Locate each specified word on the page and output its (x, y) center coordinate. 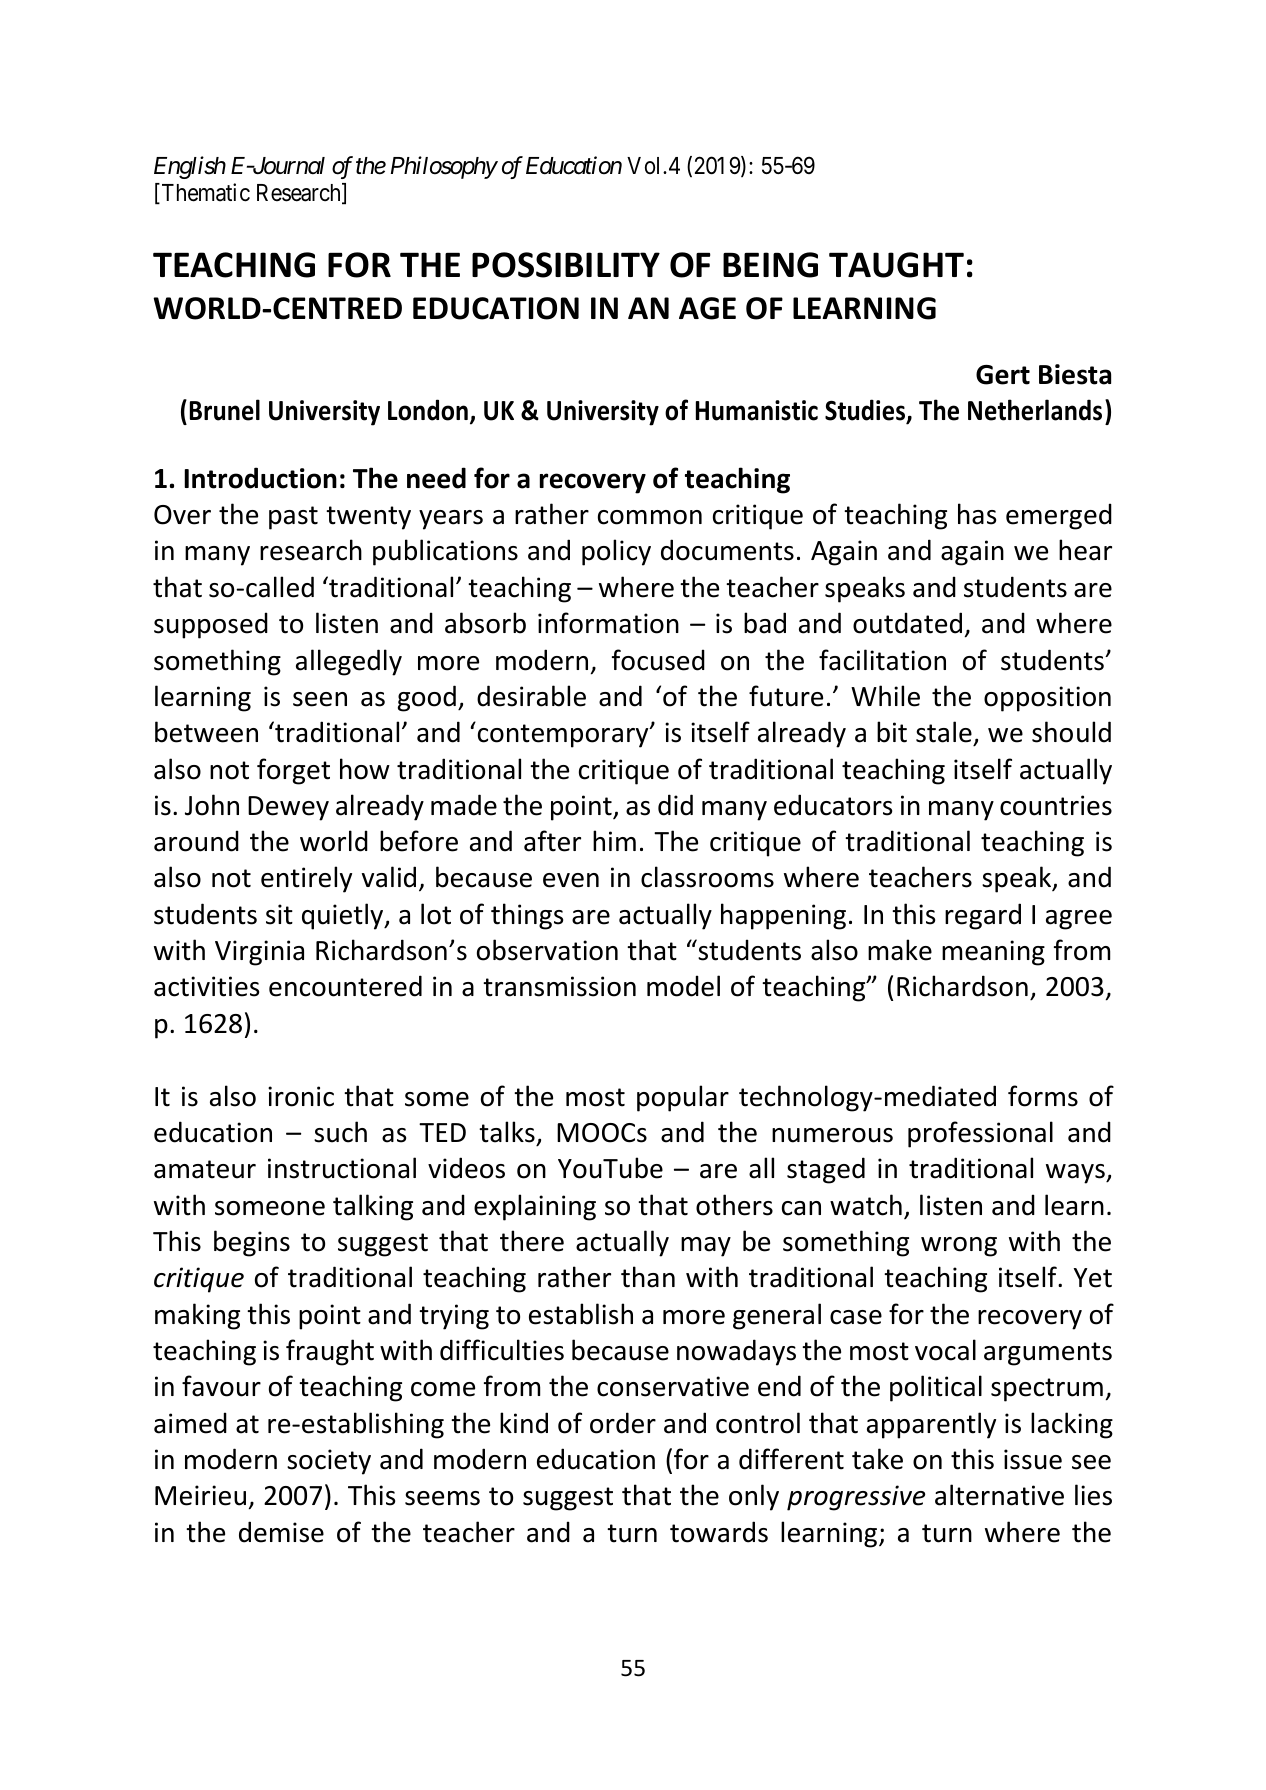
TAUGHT (896, 265)
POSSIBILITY (566, 265)
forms (1043, 1096)
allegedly (349, 662)
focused (658, 660)
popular (683, 1098)
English (190, 167)
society (329, 1462)
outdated (907, 623)
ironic (301, 1096)
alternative (999, 1495)
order (623, 1423)
